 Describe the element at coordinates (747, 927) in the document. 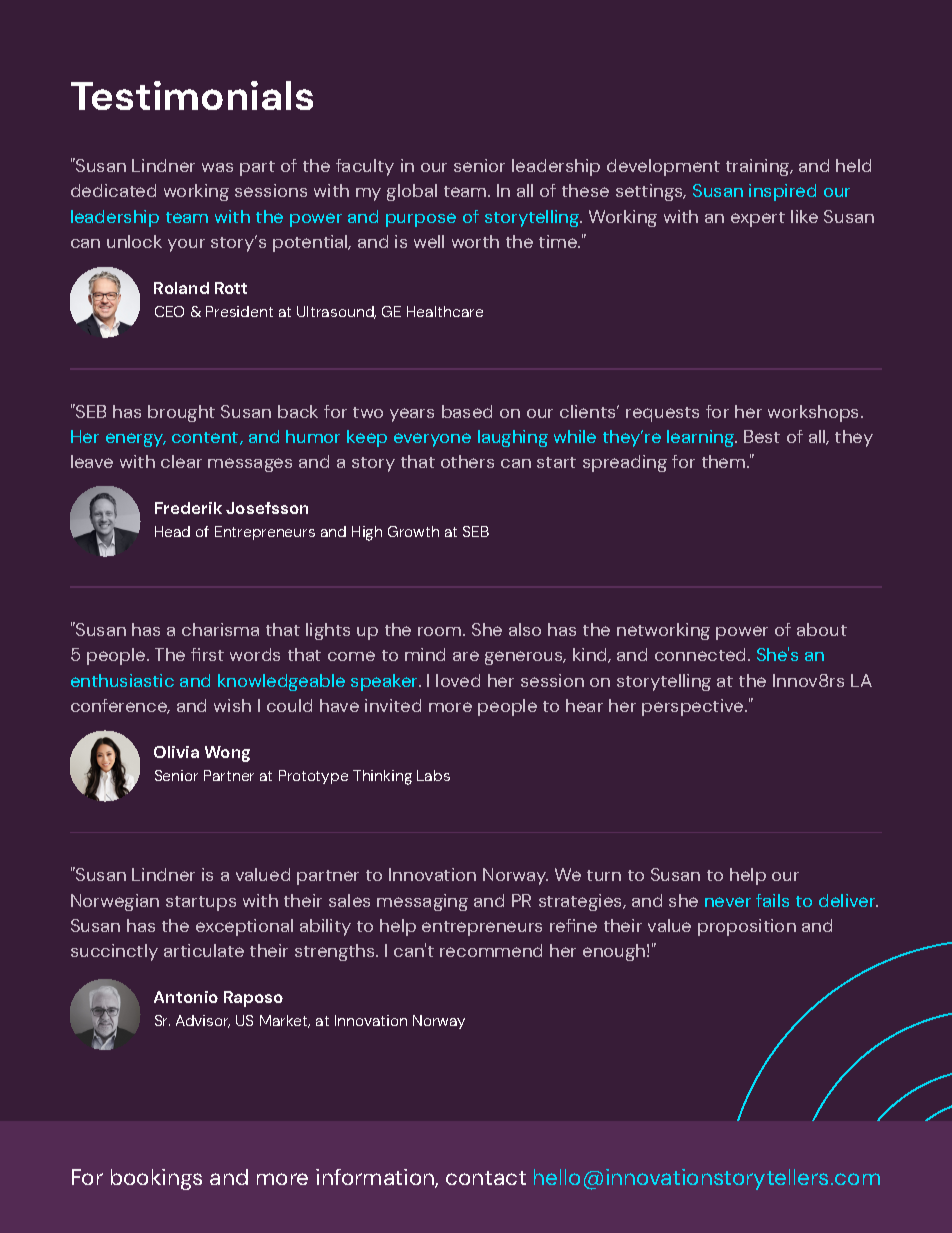

I see `proposition` at that location.
